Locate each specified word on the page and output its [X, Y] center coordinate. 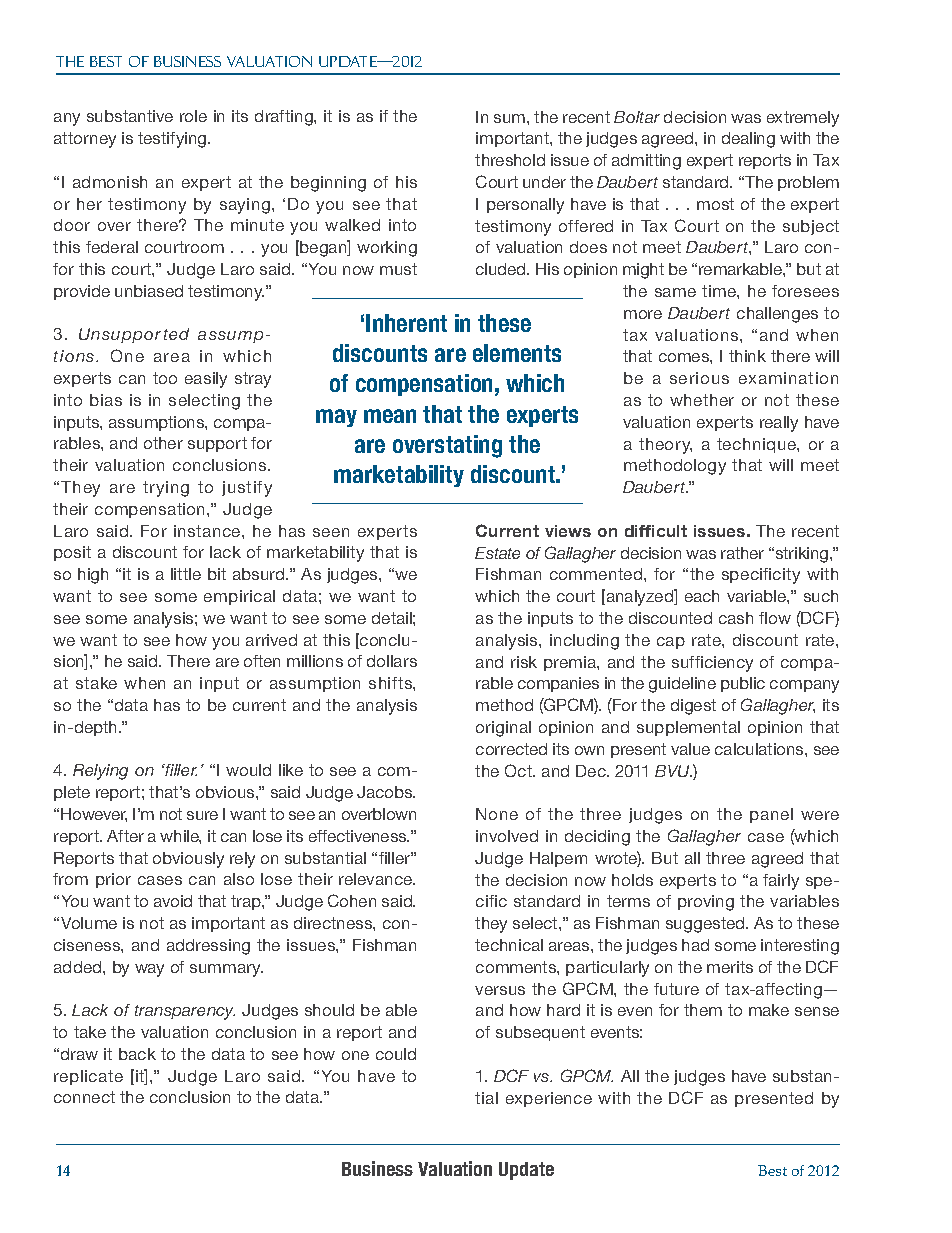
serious [699, 378]
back [137, 1054]
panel [771, 815]
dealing [748, 140]
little [186, 574]
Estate [497, 553]
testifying [173, 140]
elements [517, 353]
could [396, 1054]
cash [736, 618]
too [165, 378]
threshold [510, 160]
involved [507, 836]
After [125, 836]
